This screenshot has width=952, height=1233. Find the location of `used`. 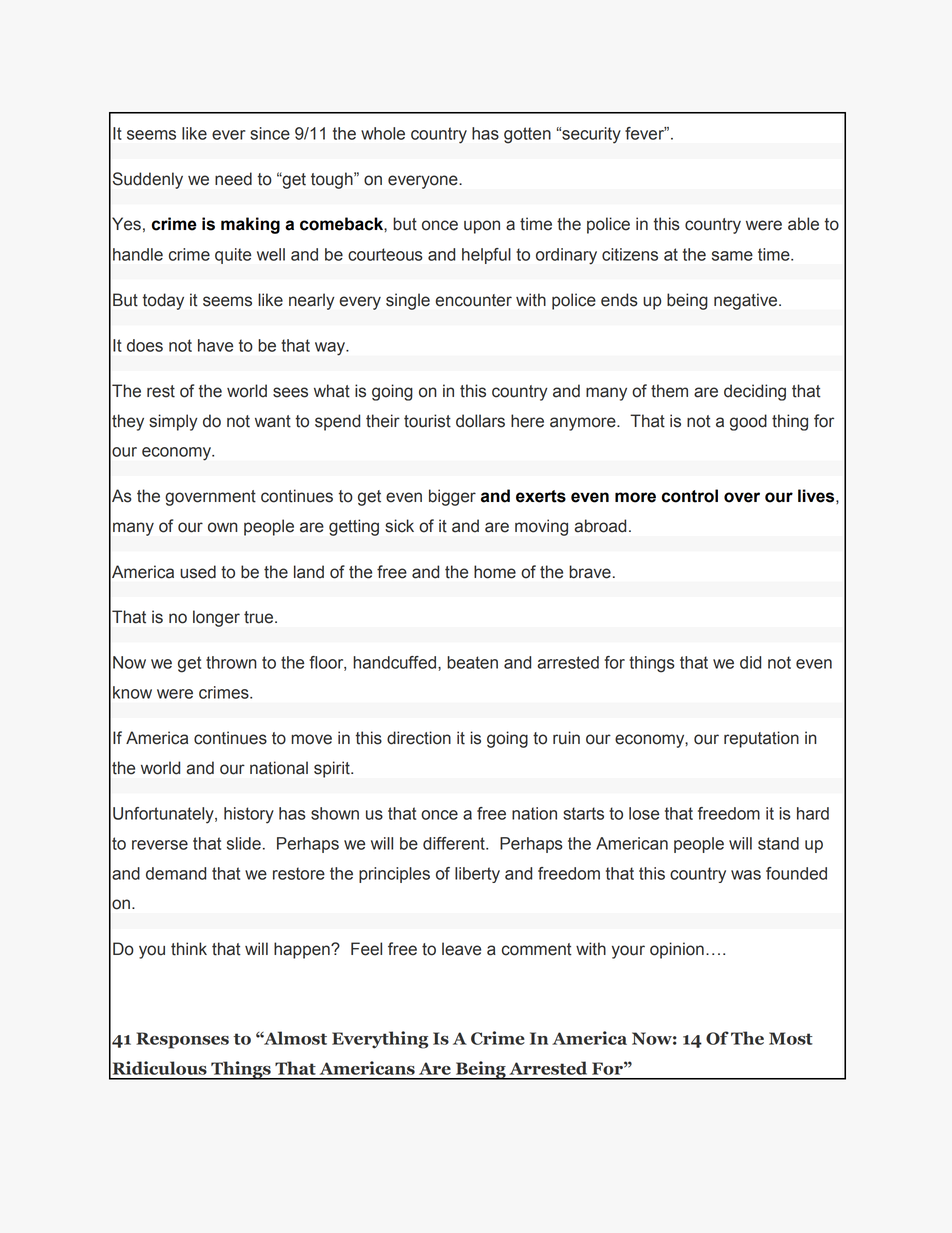

used is located at coordinates (198, 572).
